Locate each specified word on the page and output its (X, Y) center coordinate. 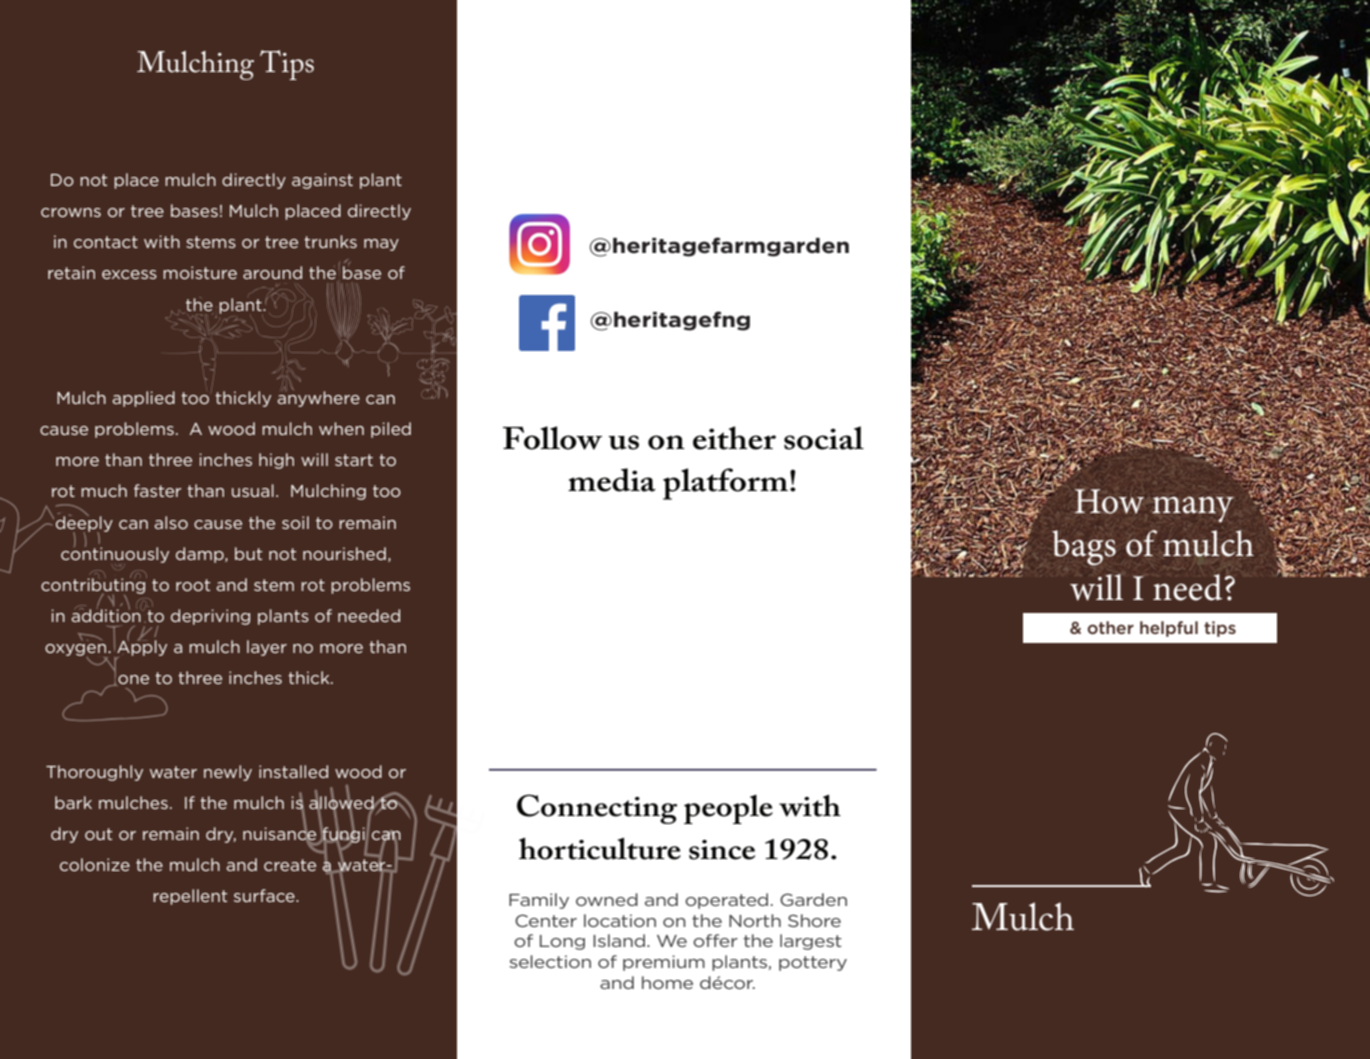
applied (143, 399)
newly (228, 773)
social (824, 438)
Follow (552, 438)
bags (1084, 548)
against (322, 181)
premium (664, 963)
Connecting (597, 809)
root (193, 585)
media (612, 480)
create (290, 865)
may (381, 245)
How (1109, 501)
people (728, 809)
